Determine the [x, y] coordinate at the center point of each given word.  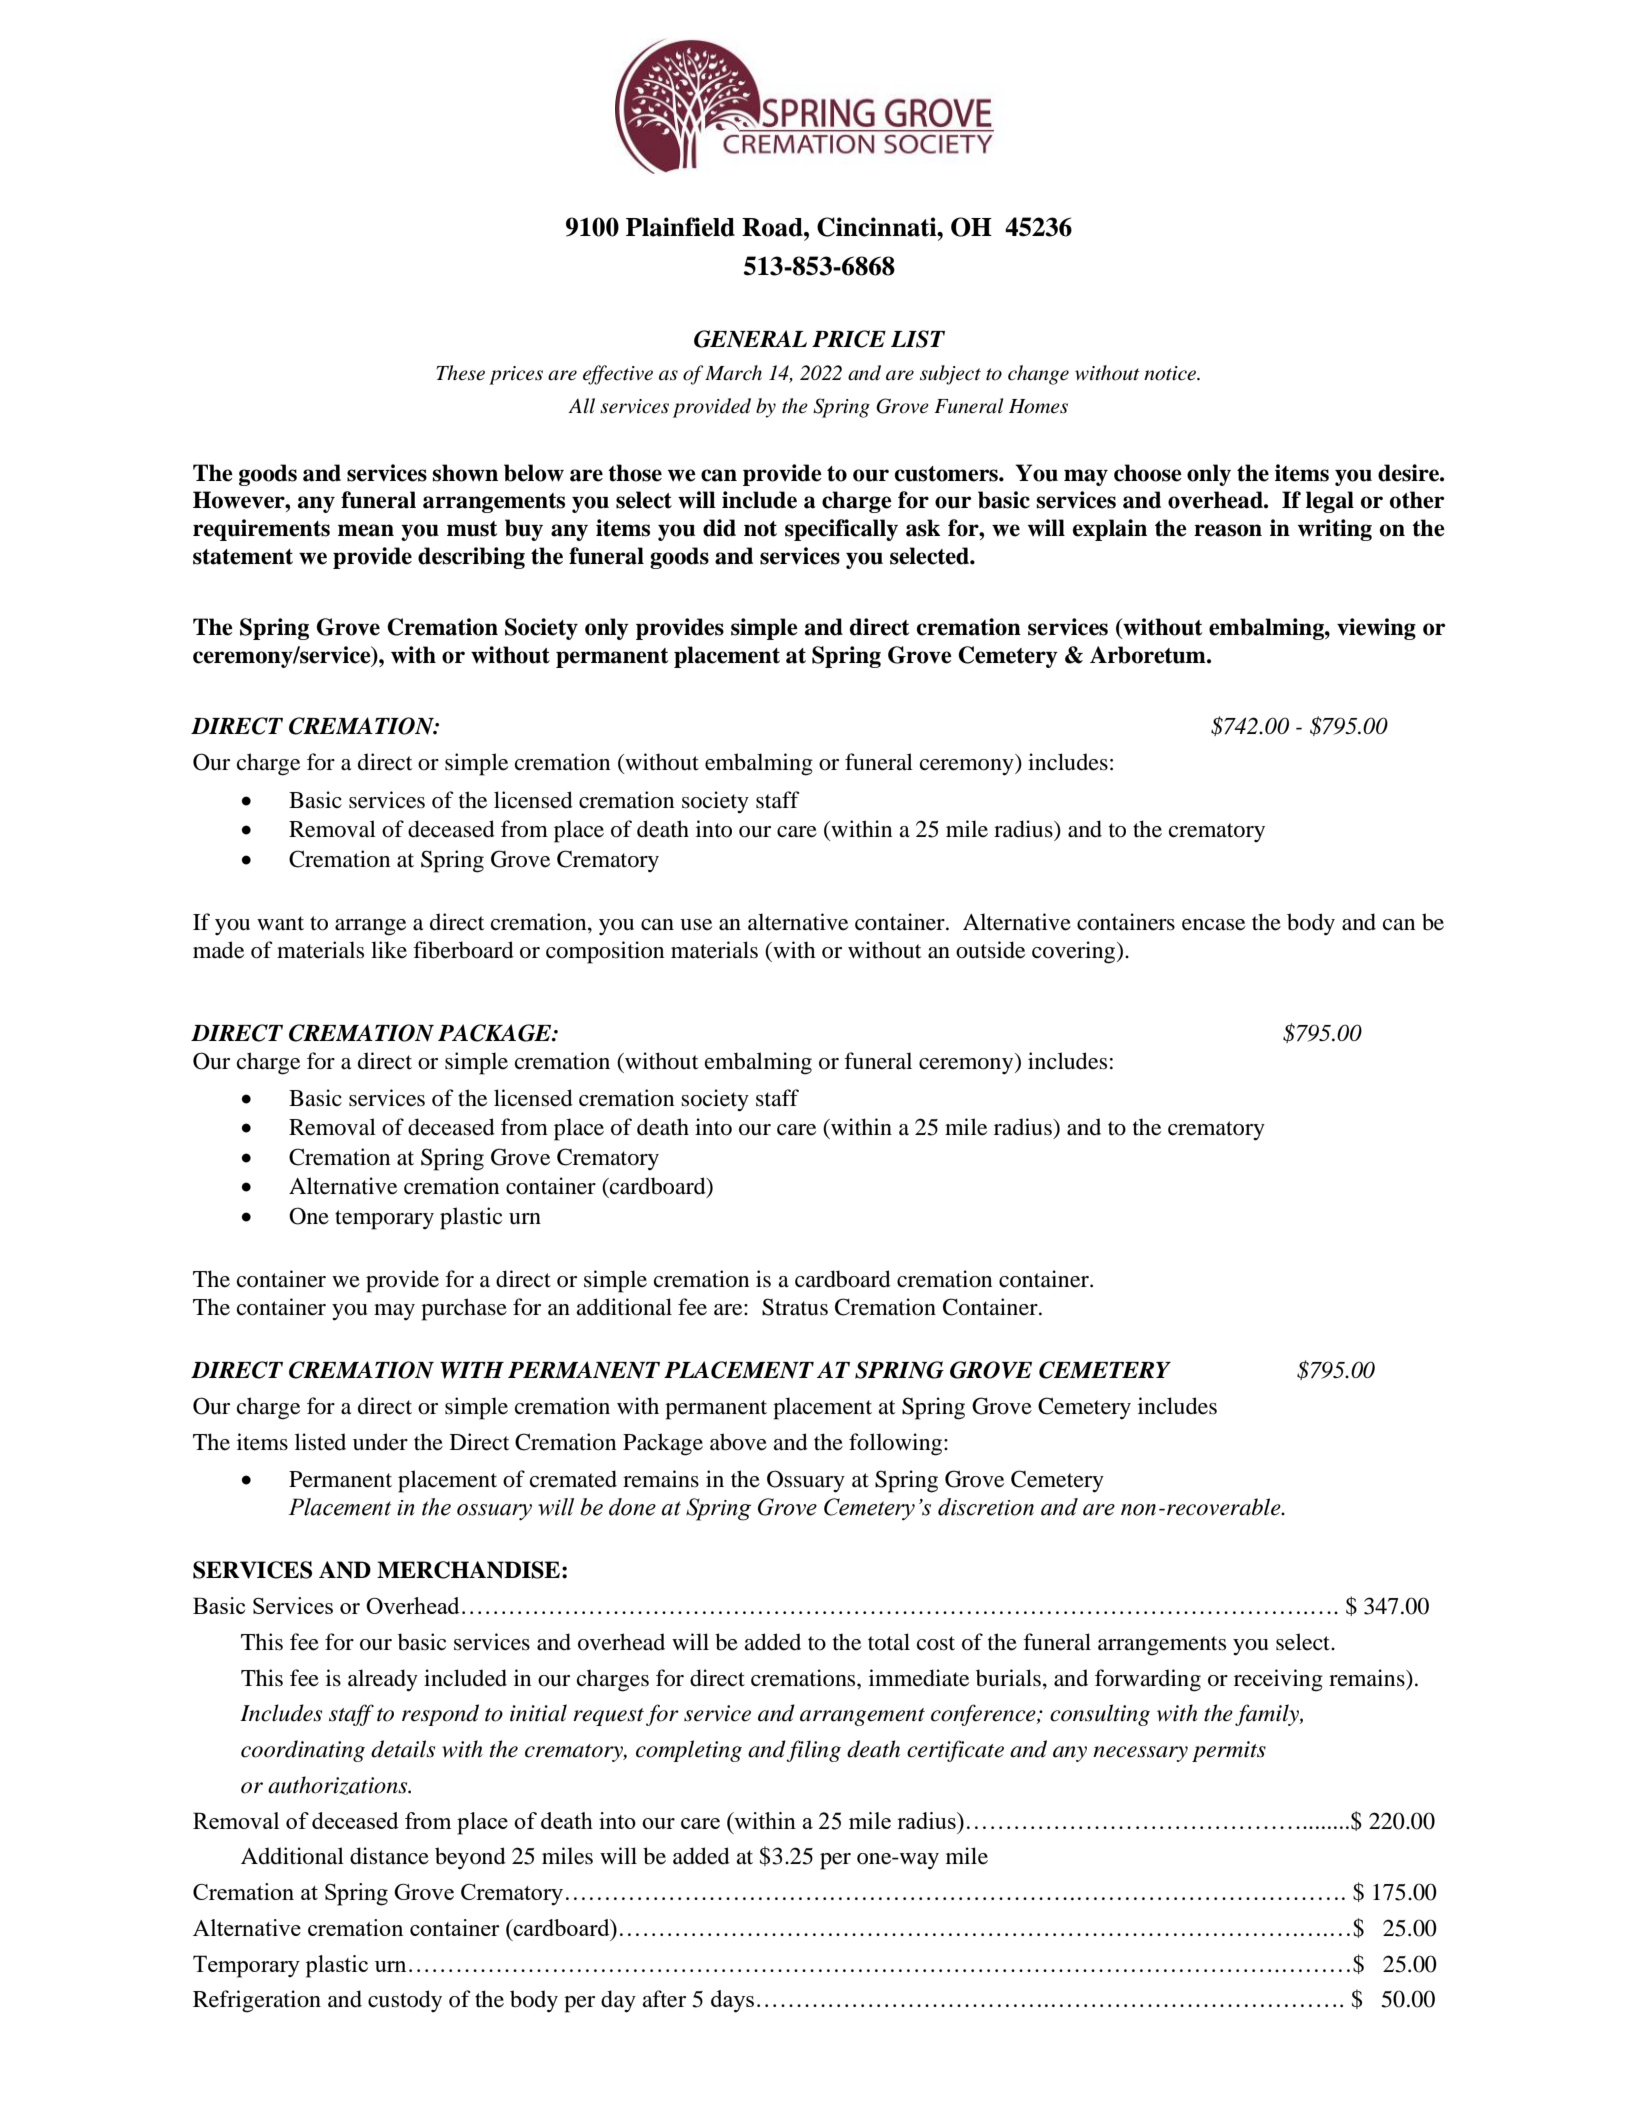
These [460, 373]
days [732, 2001]
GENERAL [750, 339]
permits [1229, 1751]
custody [405, 2001]
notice [1171, 373]
